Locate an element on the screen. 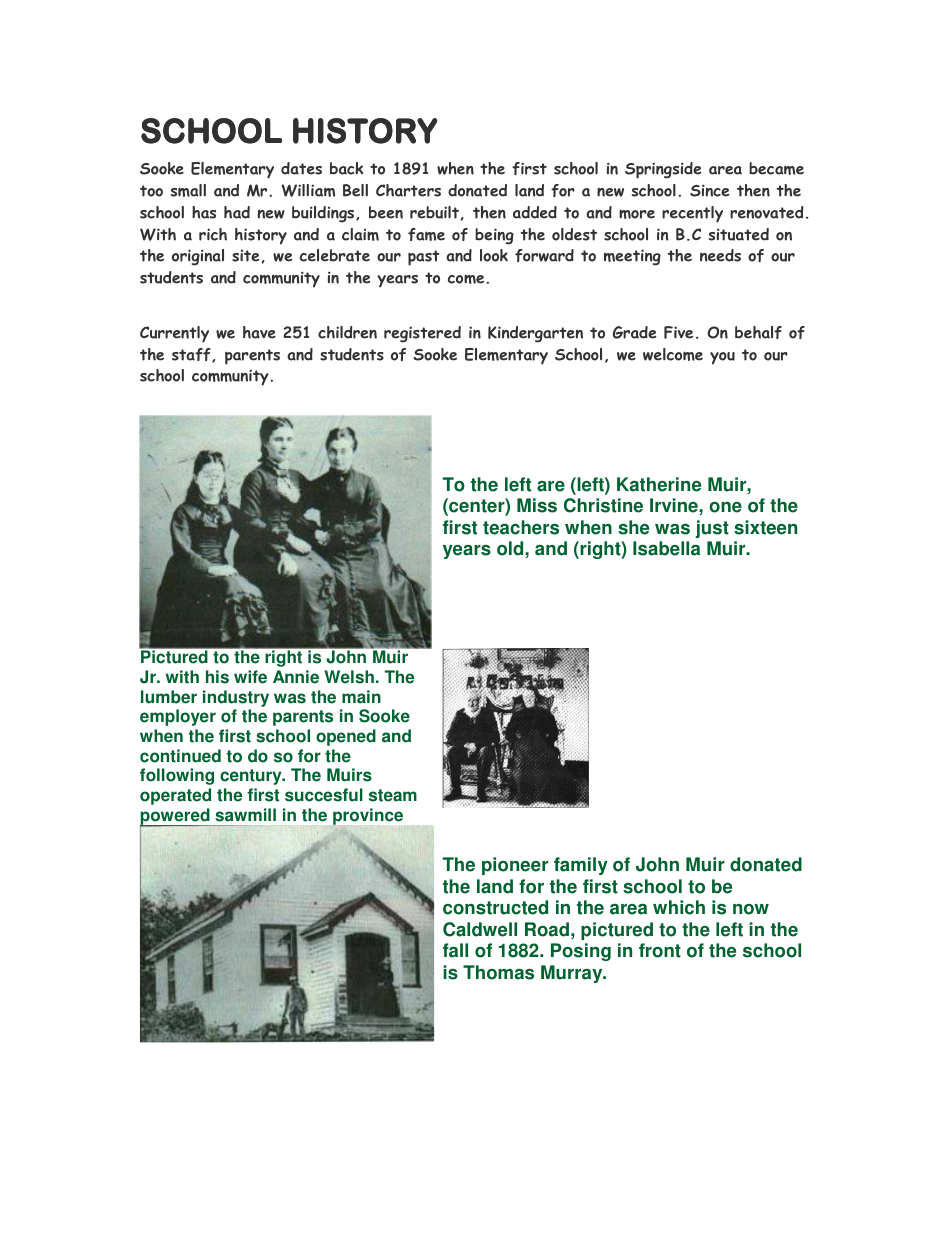 The height and width of the screenshot is (1233, 952). Charters is located at coordinates (408, 190).
